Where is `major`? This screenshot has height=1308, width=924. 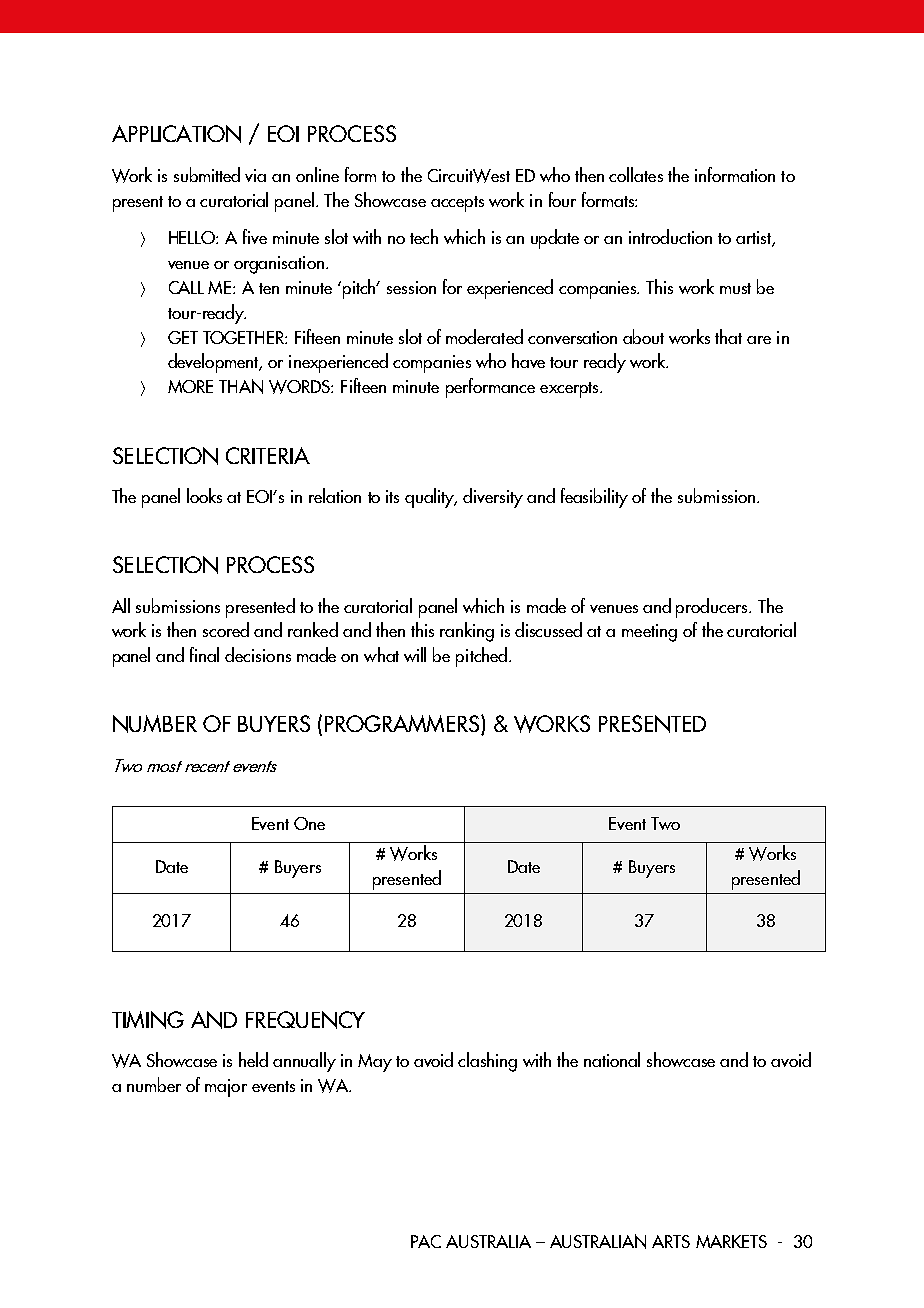
major is located at coordinates (226, 1088).
